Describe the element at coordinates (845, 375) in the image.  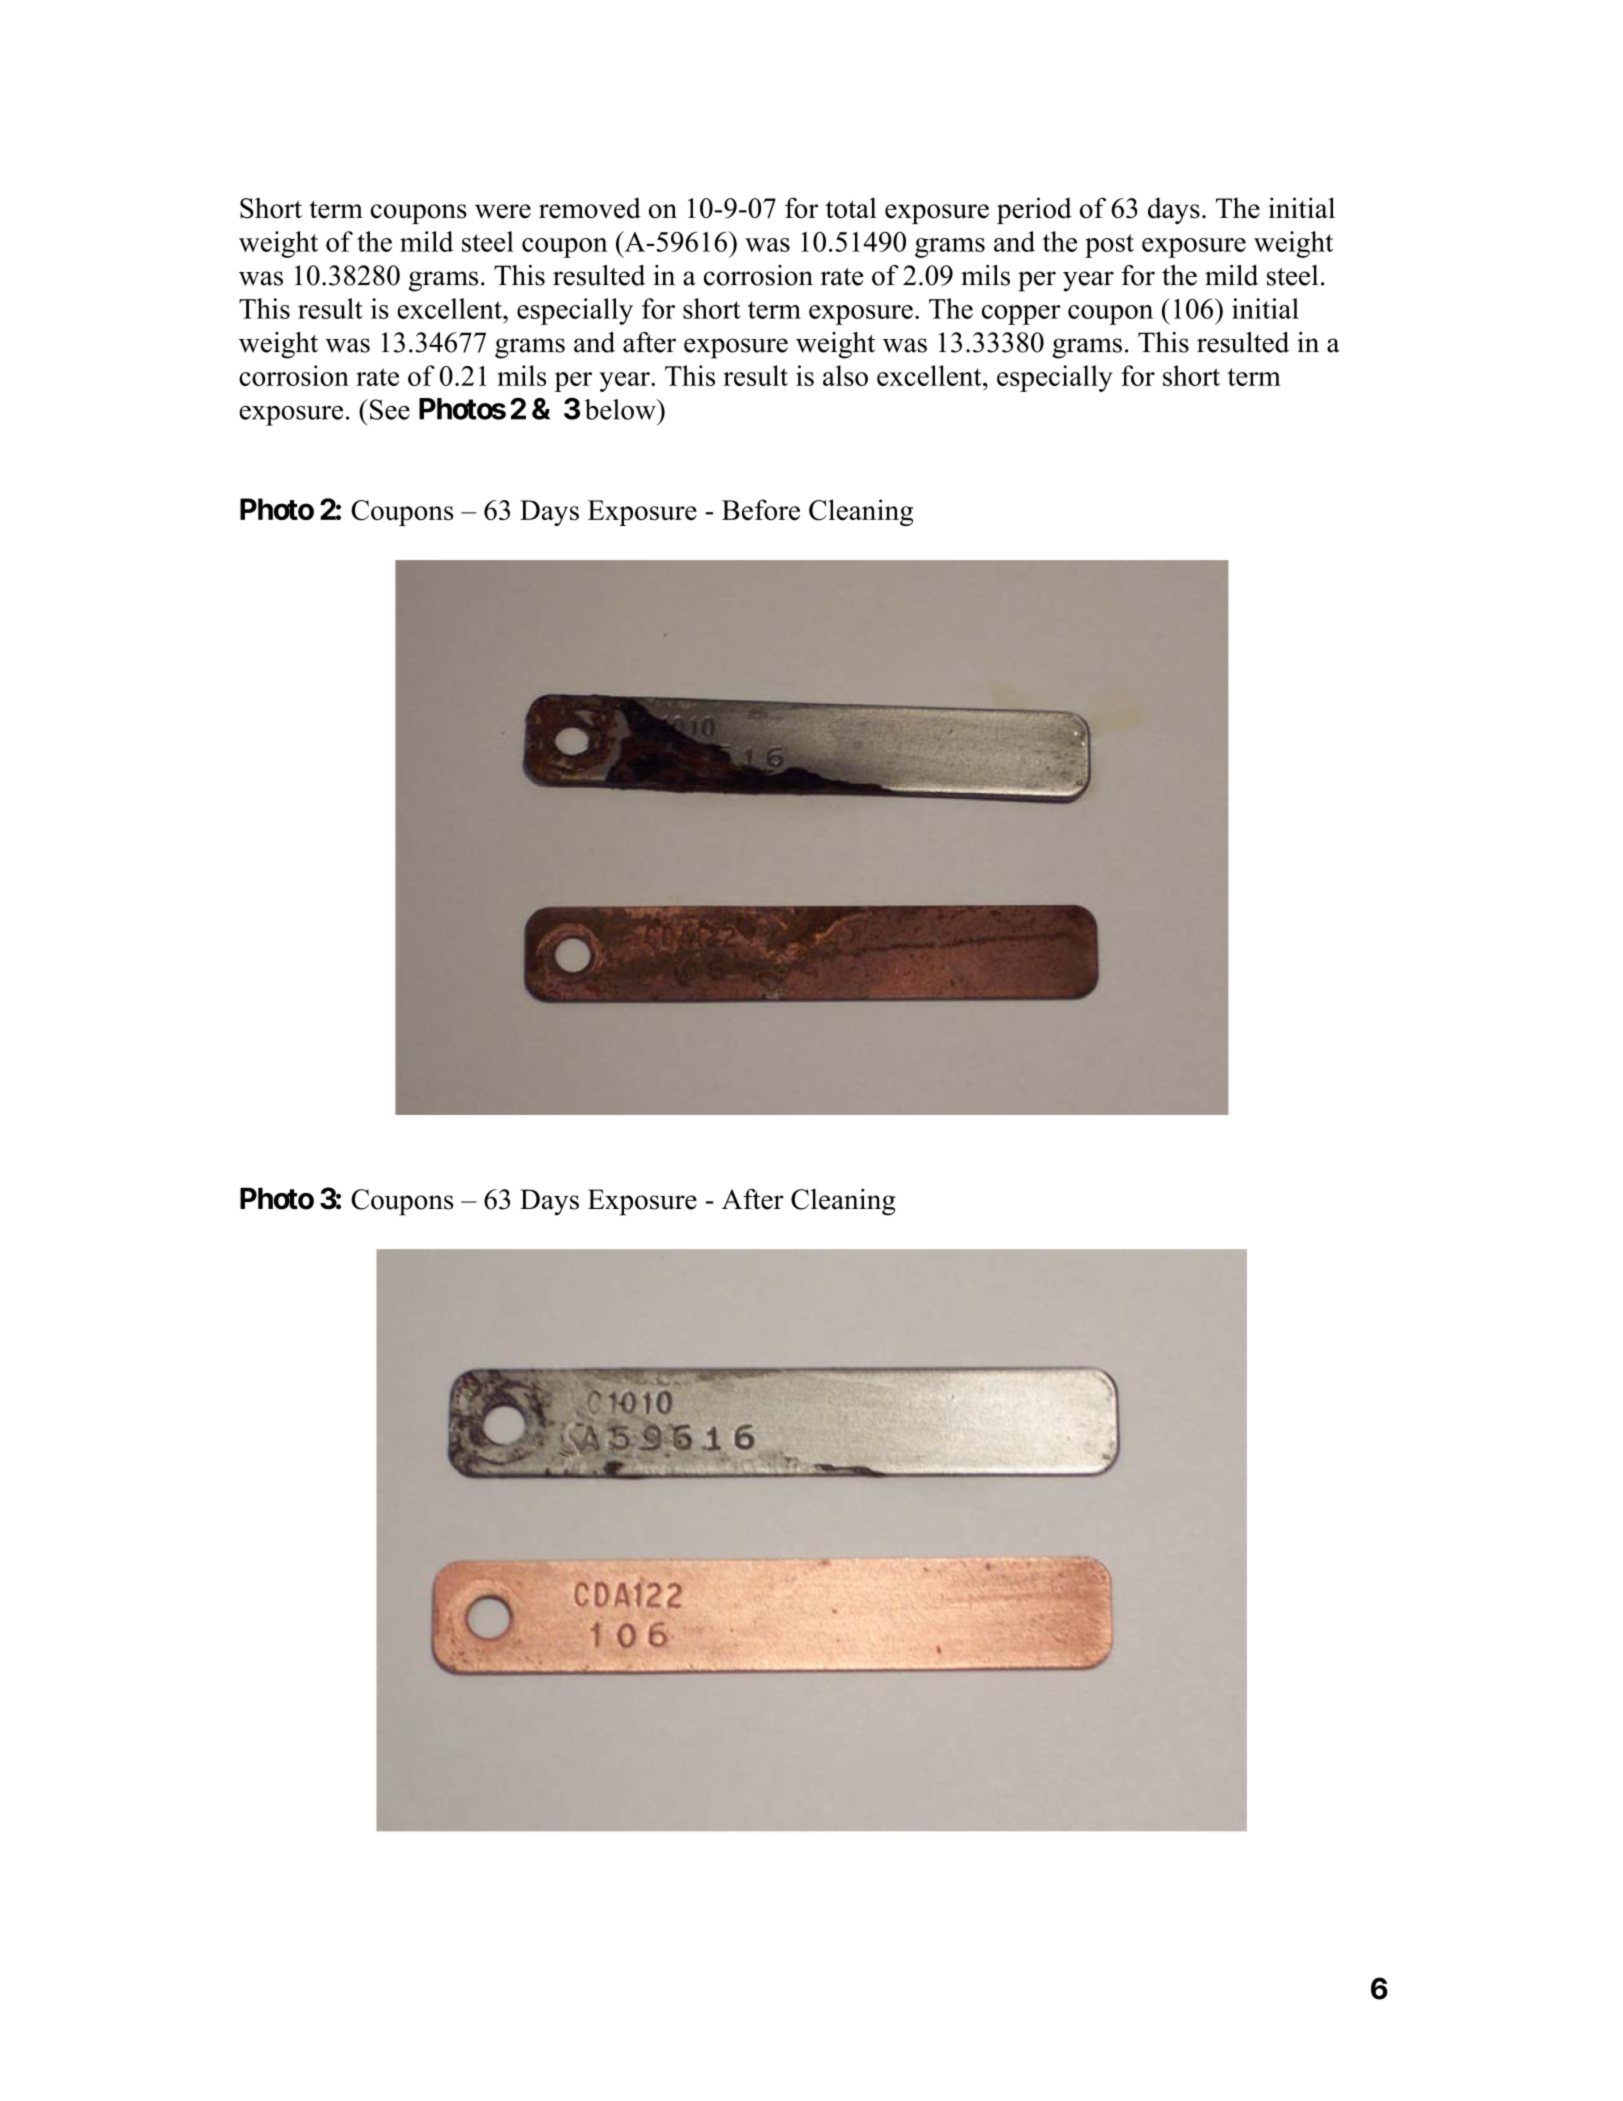
I see `also` at that location.
